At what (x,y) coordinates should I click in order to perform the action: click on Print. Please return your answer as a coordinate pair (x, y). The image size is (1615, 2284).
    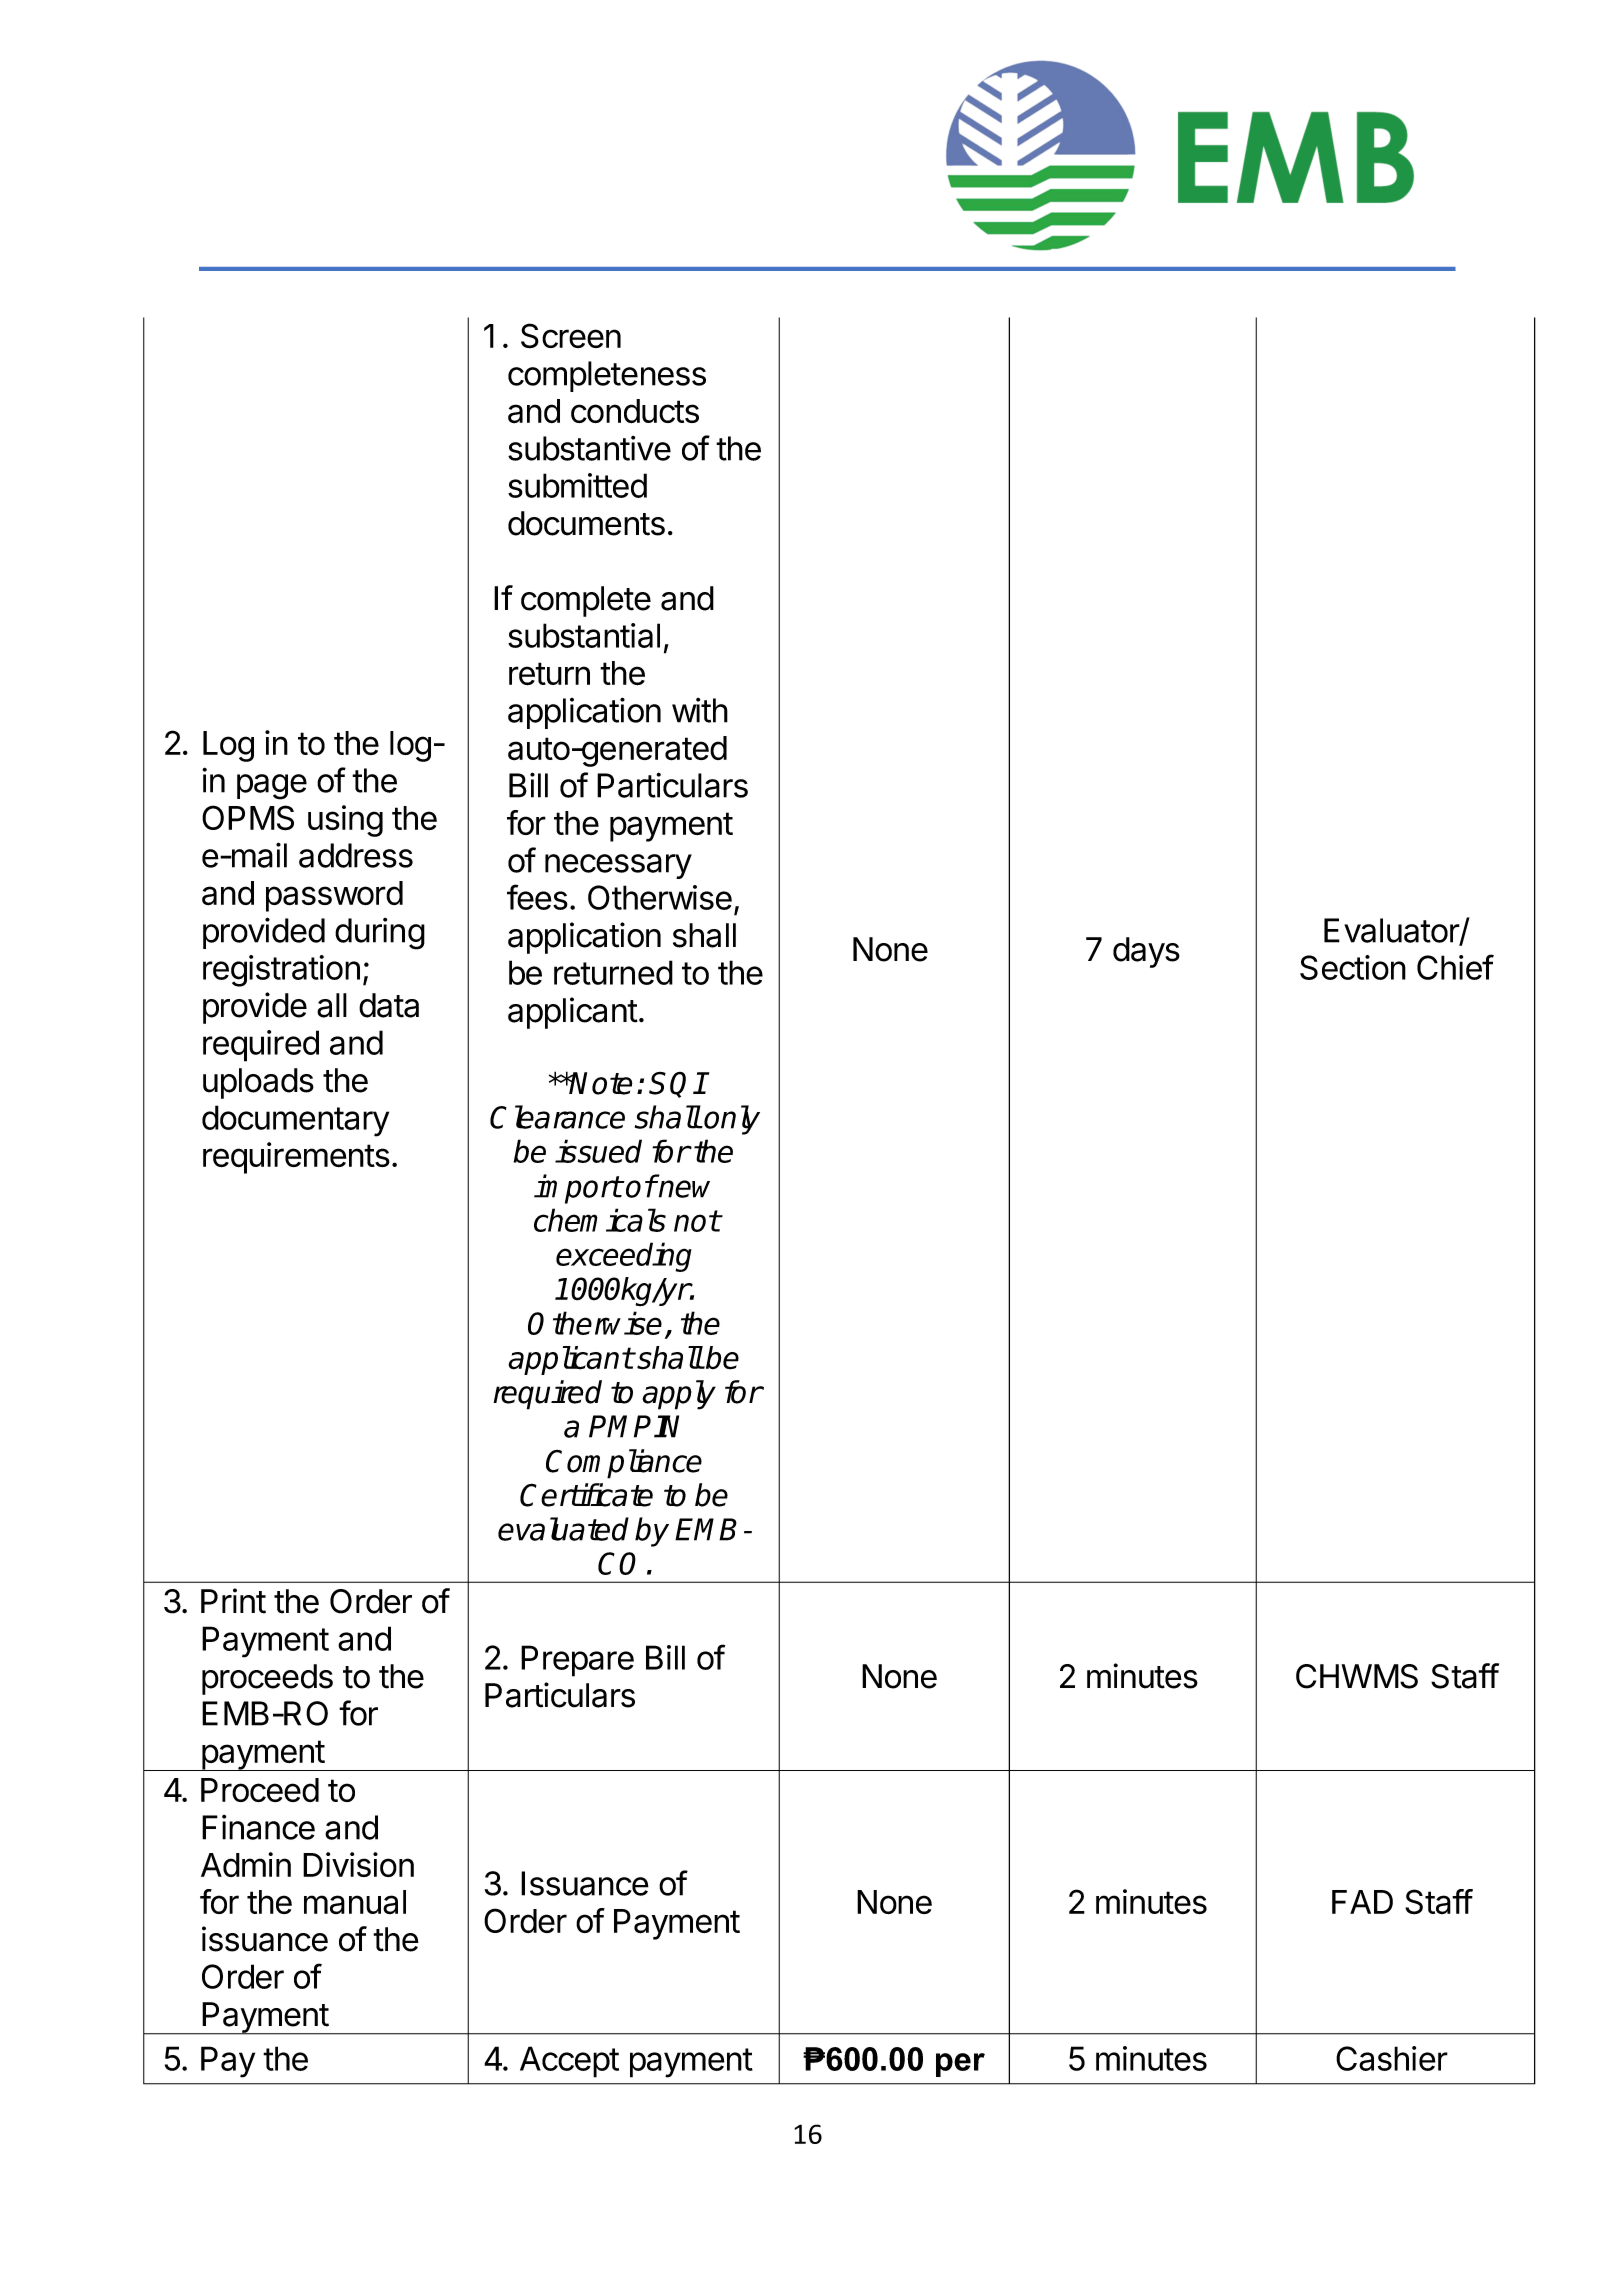
    Looking at the image, I should click on (233, 1601).
